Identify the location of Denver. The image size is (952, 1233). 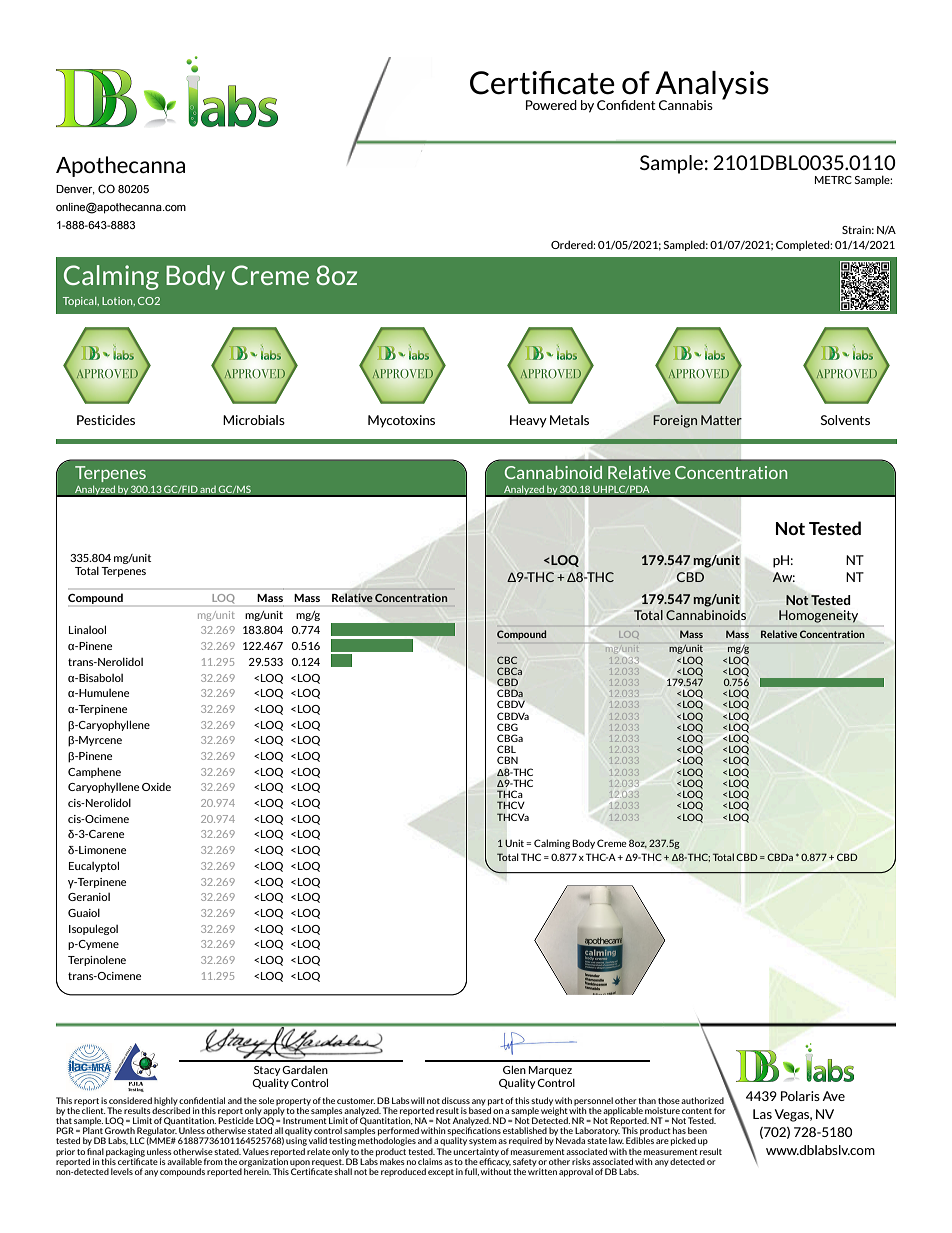
(75, 190).
